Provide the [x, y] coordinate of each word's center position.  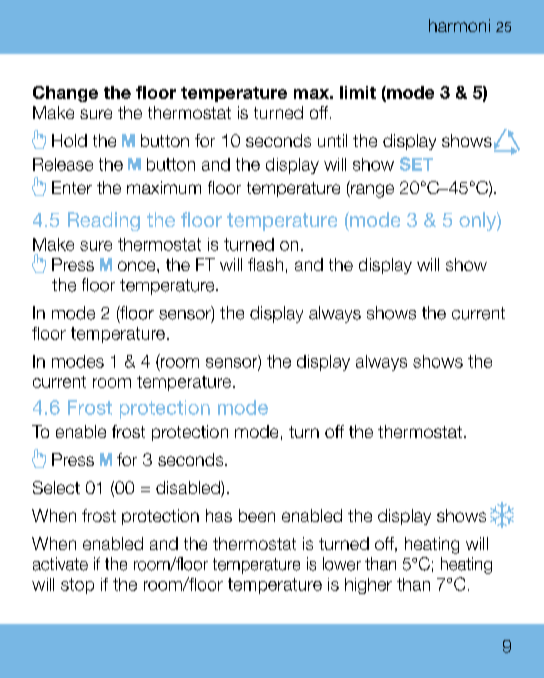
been [257, 515]
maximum [164, 187]
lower [342, 564]
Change [65, 94]
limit [358, 92]
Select [56, 487]
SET [416, 164]
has [219, 515]
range [371, 191]
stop [77, 586]
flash [265, 264]
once [138, 266]
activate [60, 564]
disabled [189, 489]
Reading [104, 221]
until [332, 140]
